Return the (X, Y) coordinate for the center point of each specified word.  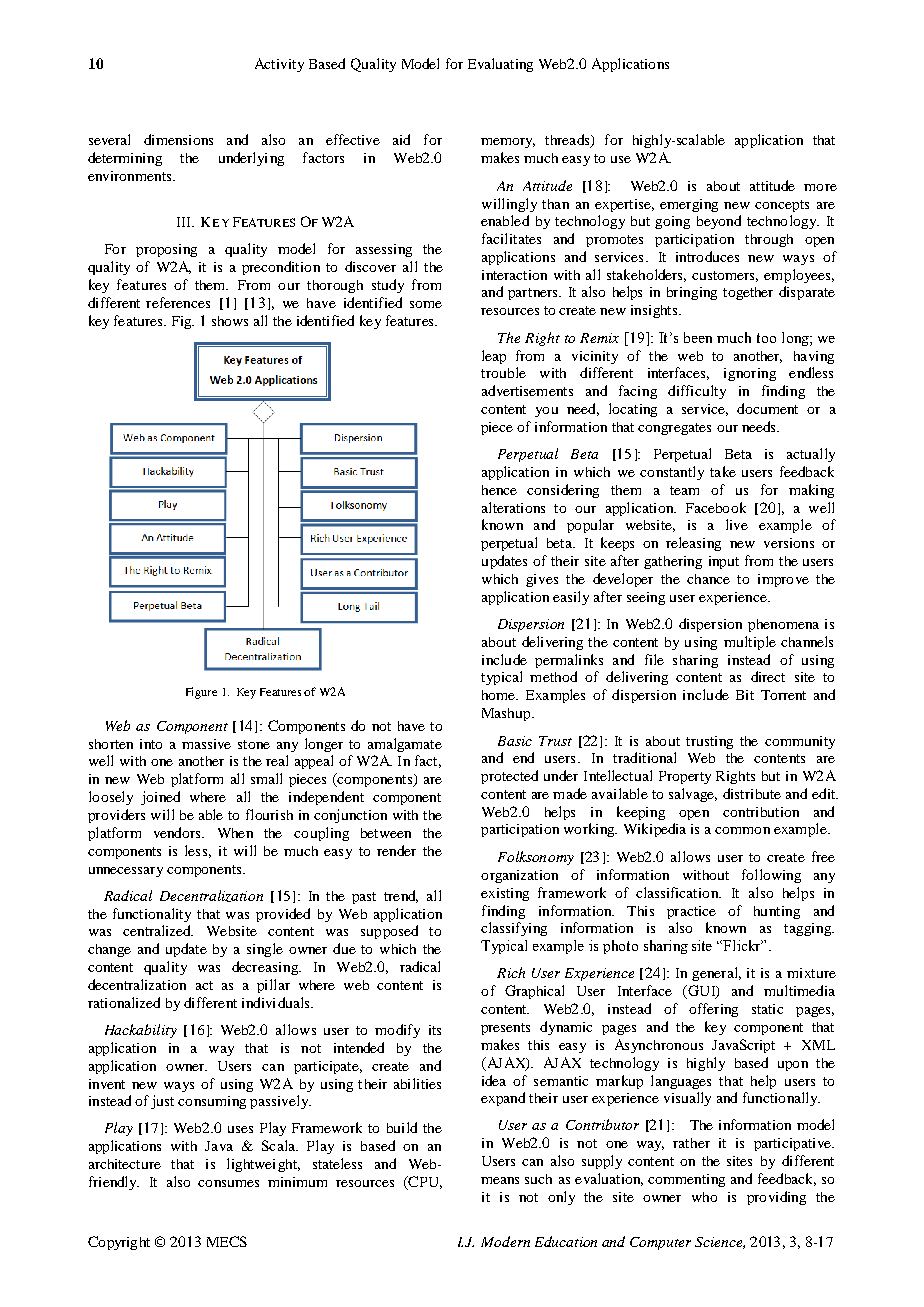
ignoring (750, 374)
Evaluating (500, 65)
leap (494, 357)
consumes (228, 1183)
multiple (750, 643)
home (500, 695)
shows (230, 321)
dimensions (178, 139)
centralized (158, 930)
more (820, 187)
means (500, 1180)
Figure (201, 693)
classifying (514, 929)
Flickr (742, 945)
